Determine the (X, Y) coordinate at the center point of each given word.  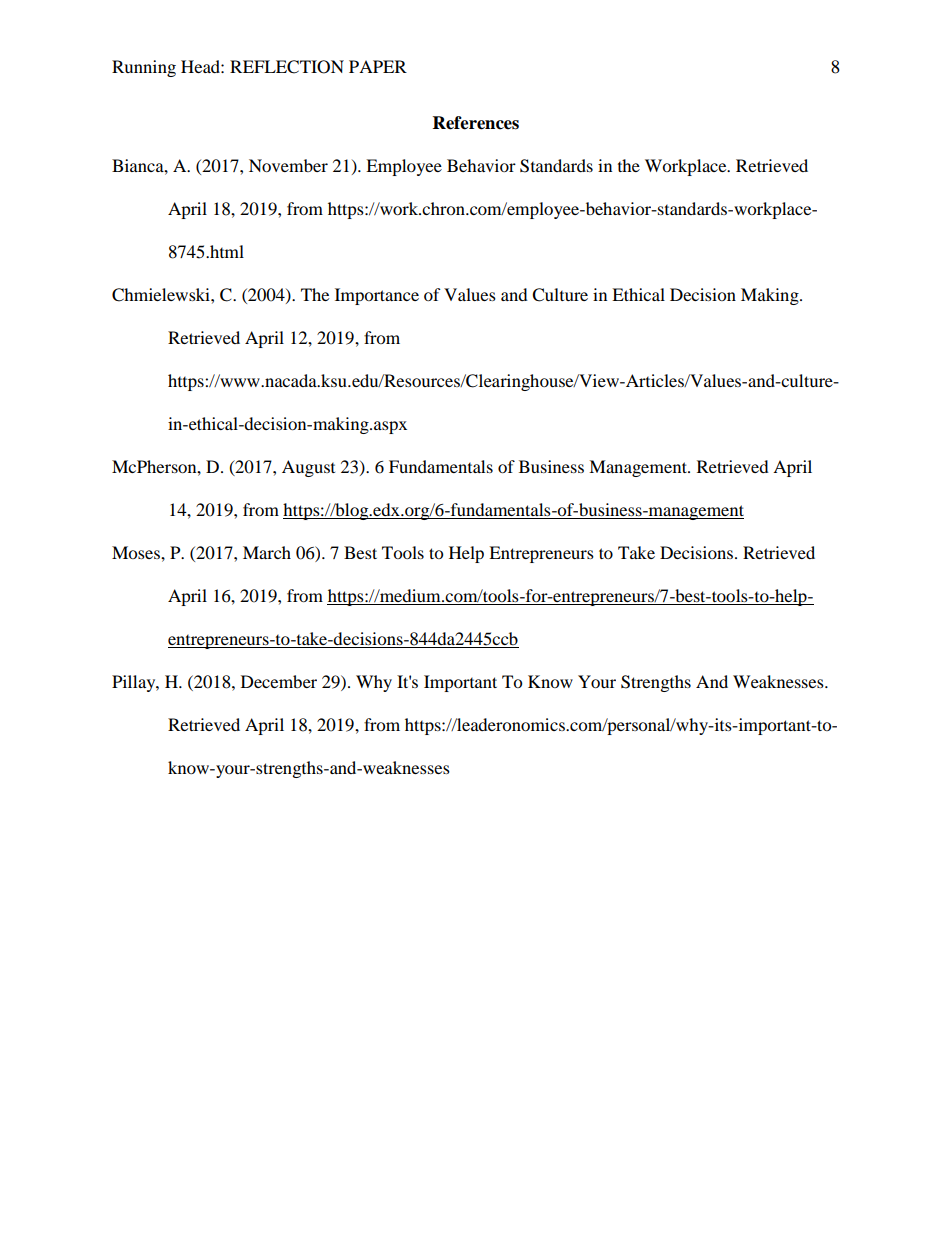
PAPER (378, 66)
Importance (377, 296)
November (288, 165)
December (279, 681)
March (267, 552)
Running (144, 68)
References (476, 123)
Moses (137, 552)
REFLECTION (287, 67)
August (308, 468)
